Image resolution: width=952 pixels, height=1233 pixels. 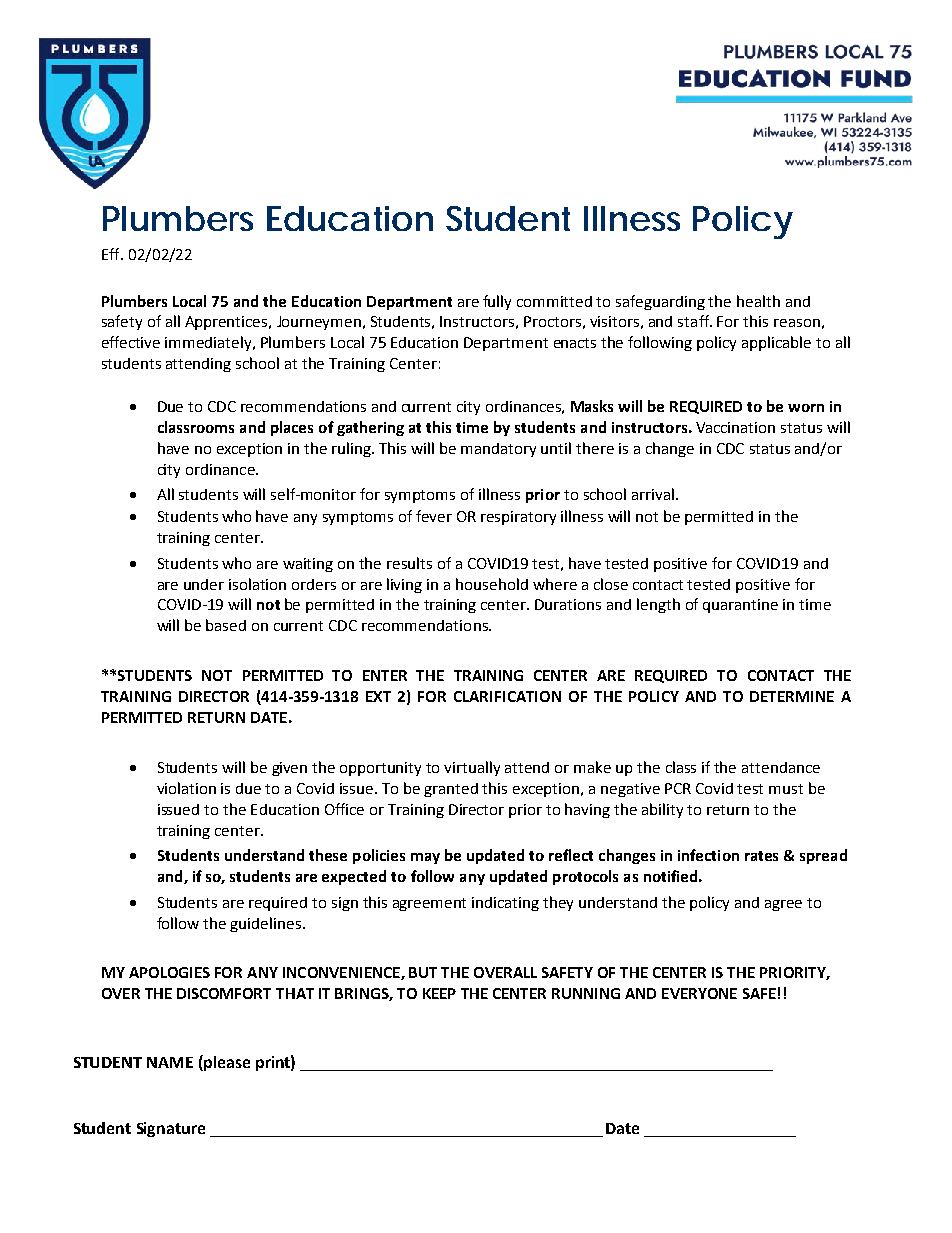 I want to click on quarantine, so click(x=740, y=606).
